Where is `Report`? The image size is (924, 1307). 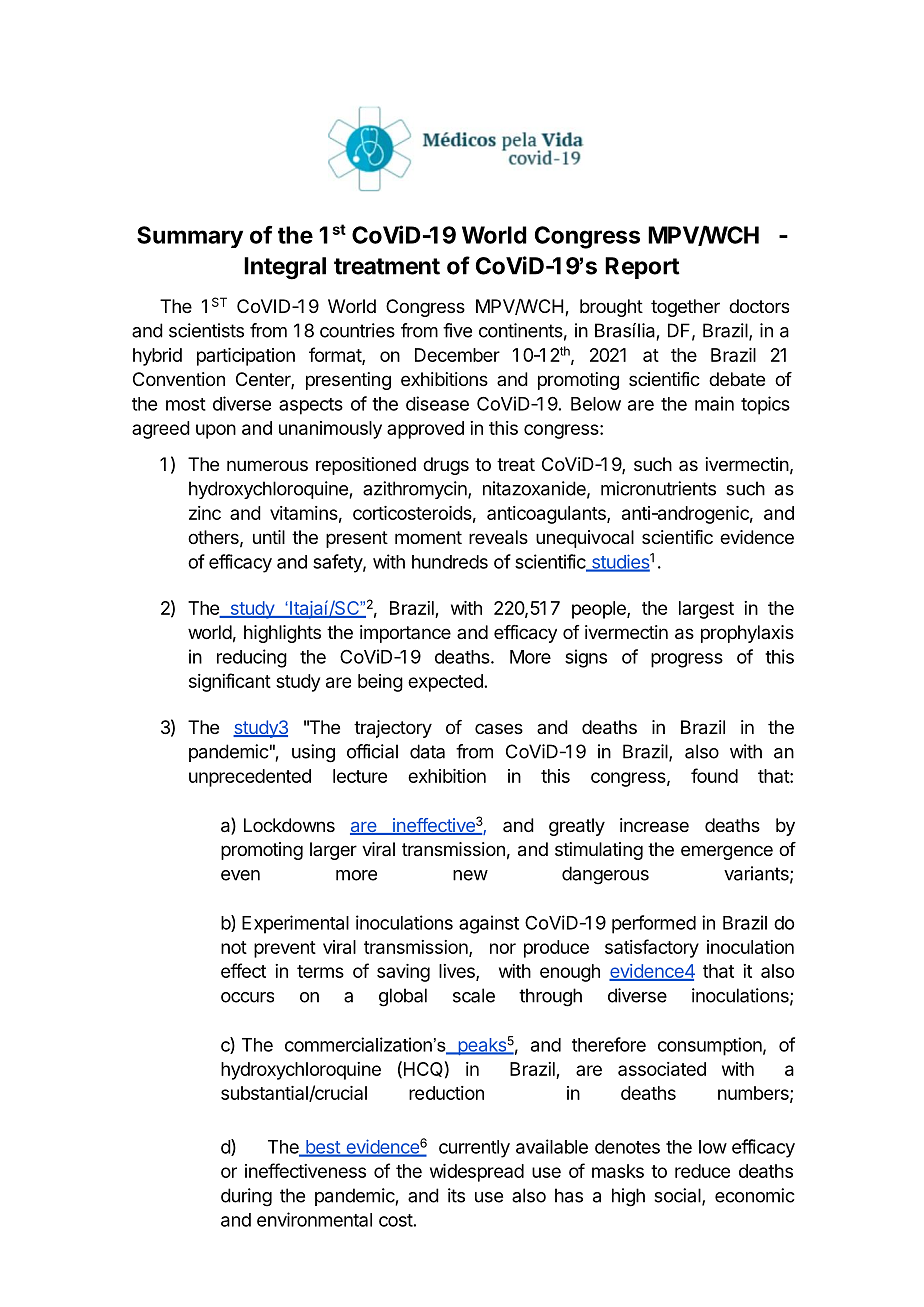 Report is located at coordinates (642, 268).
